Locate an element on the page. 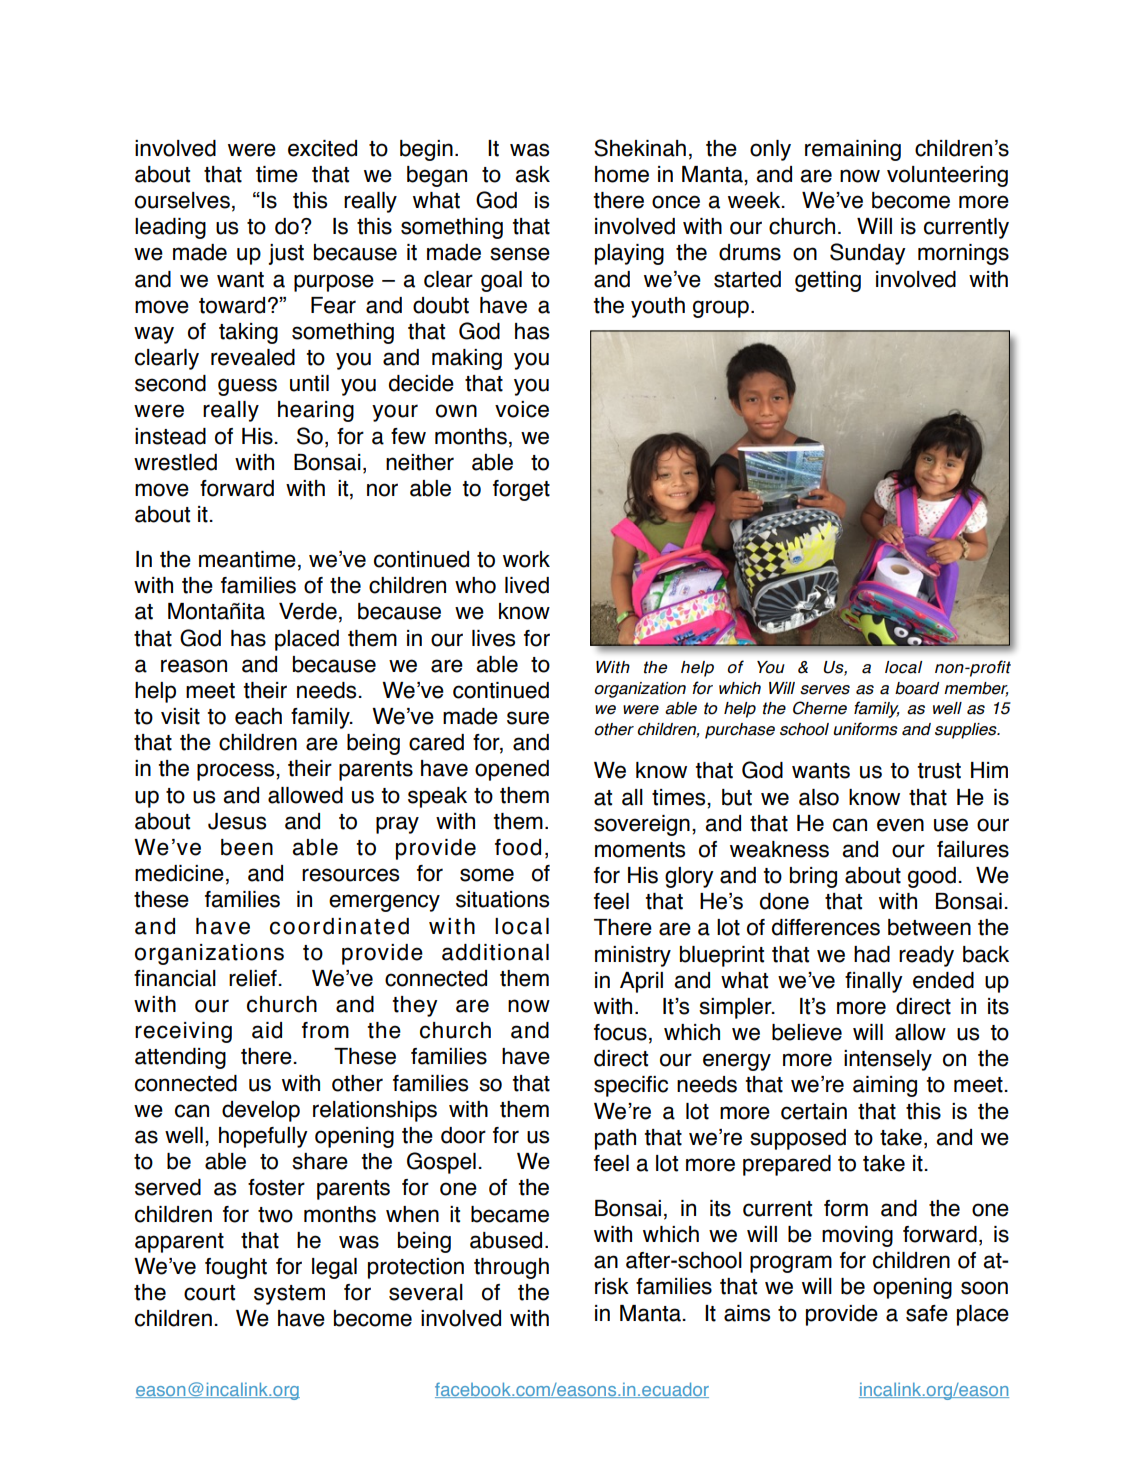 Image resolution: width=1144 pixels, height=1481 pixels. each is located at coordinates (258, 716).
